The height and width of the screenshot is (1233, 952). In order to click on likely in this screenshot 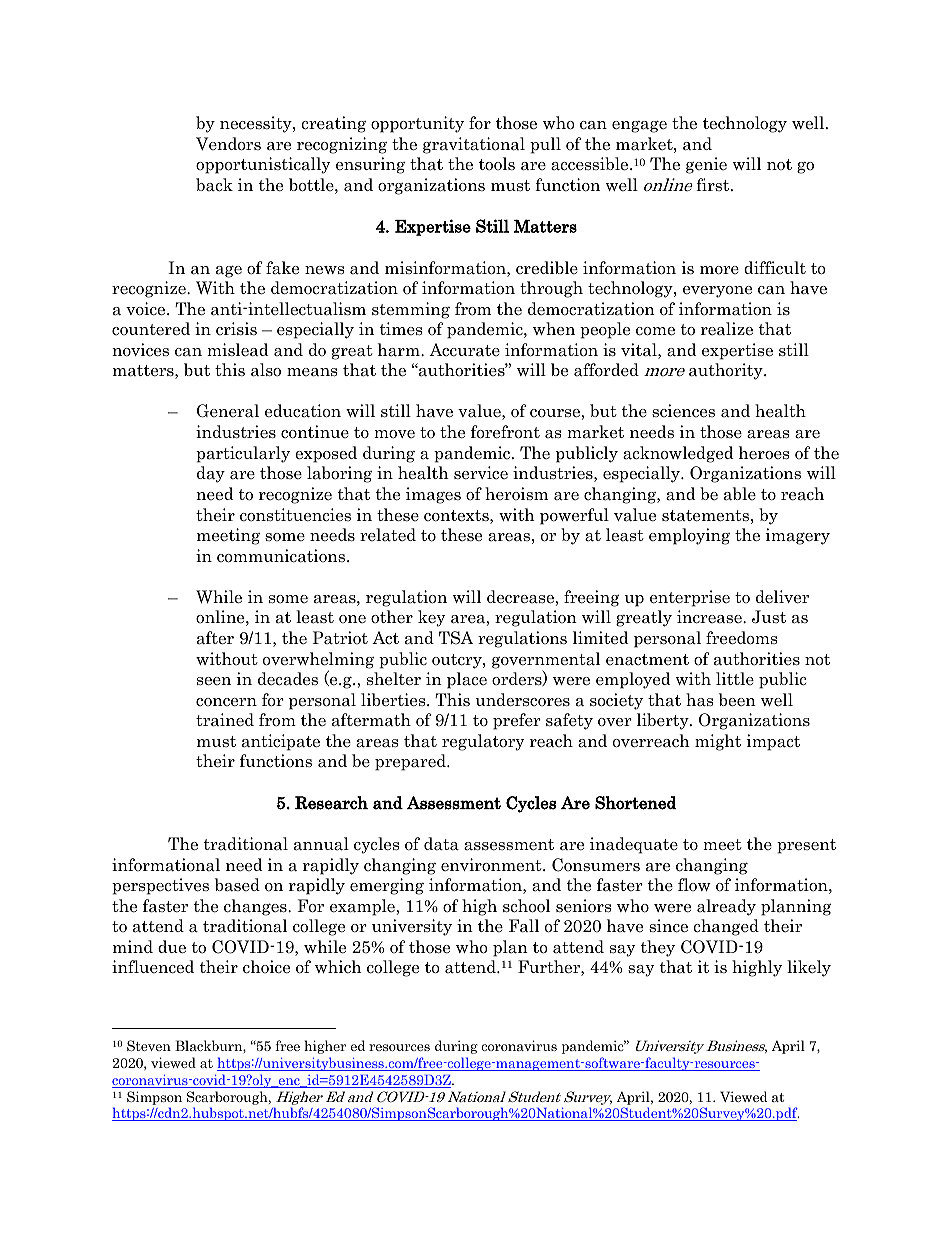, I will do `click(809, 968)`.
